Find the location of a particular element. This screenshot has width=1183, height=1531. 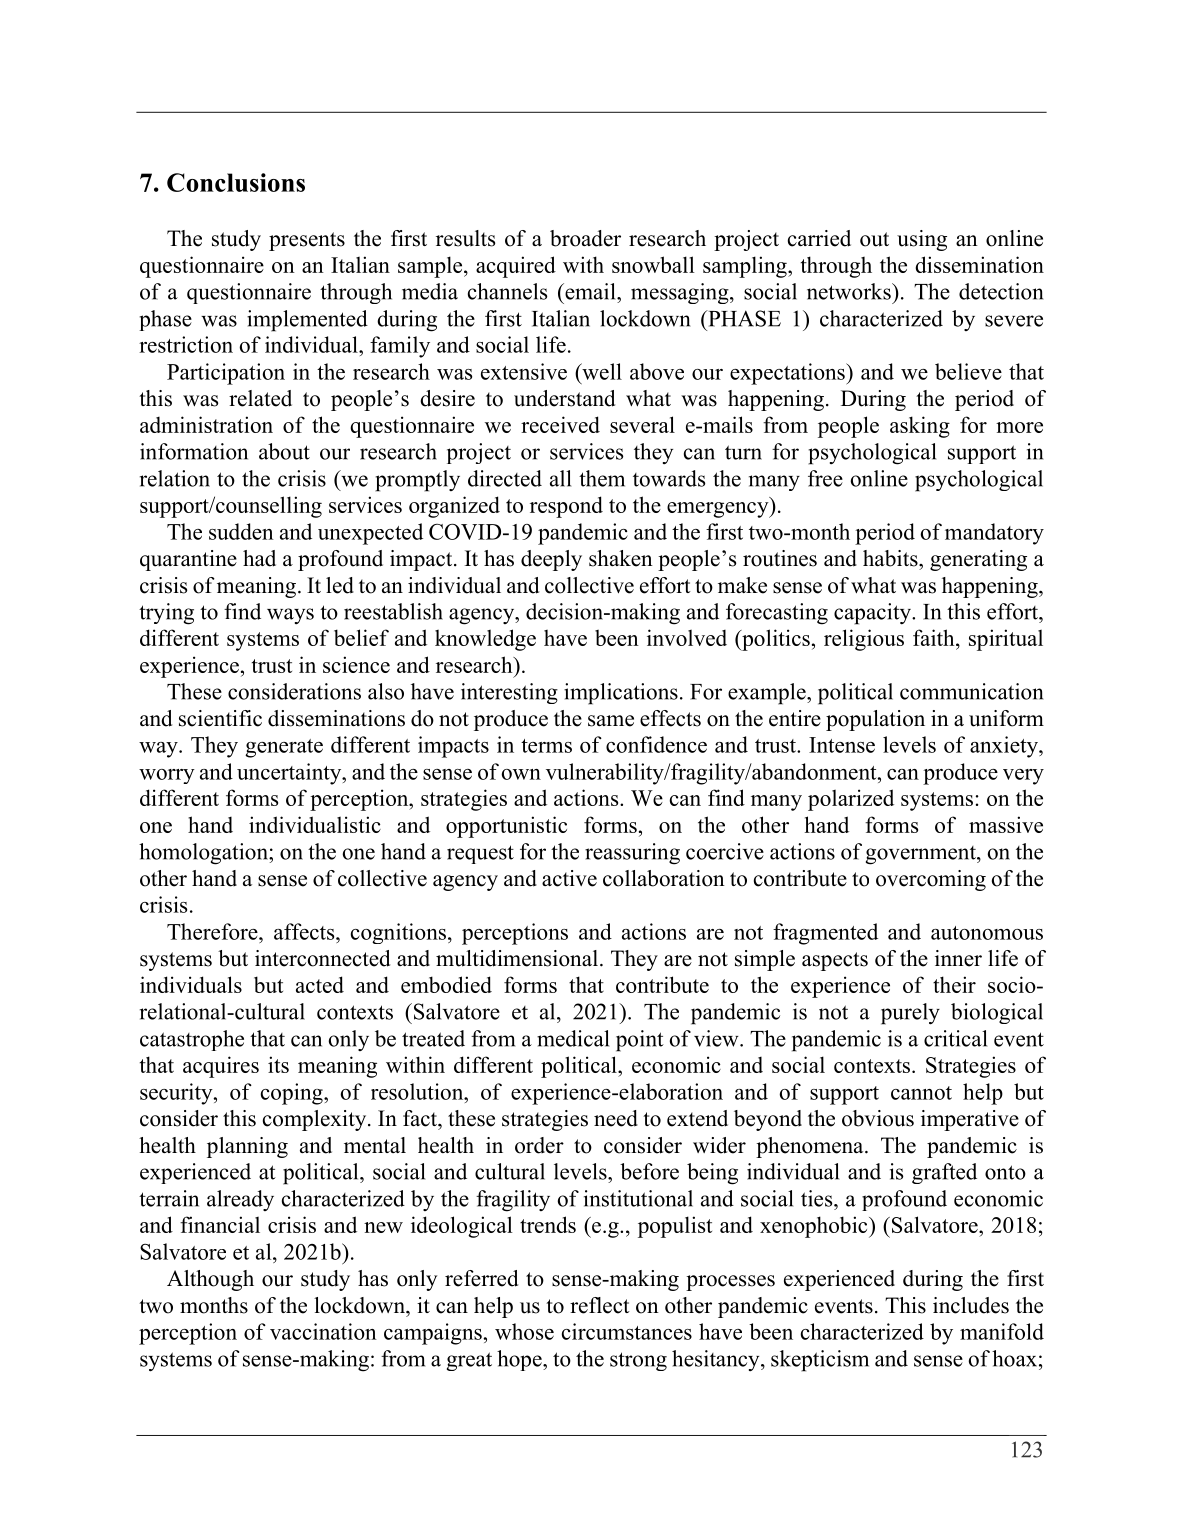

presents is located at coordinates (307, 241).
